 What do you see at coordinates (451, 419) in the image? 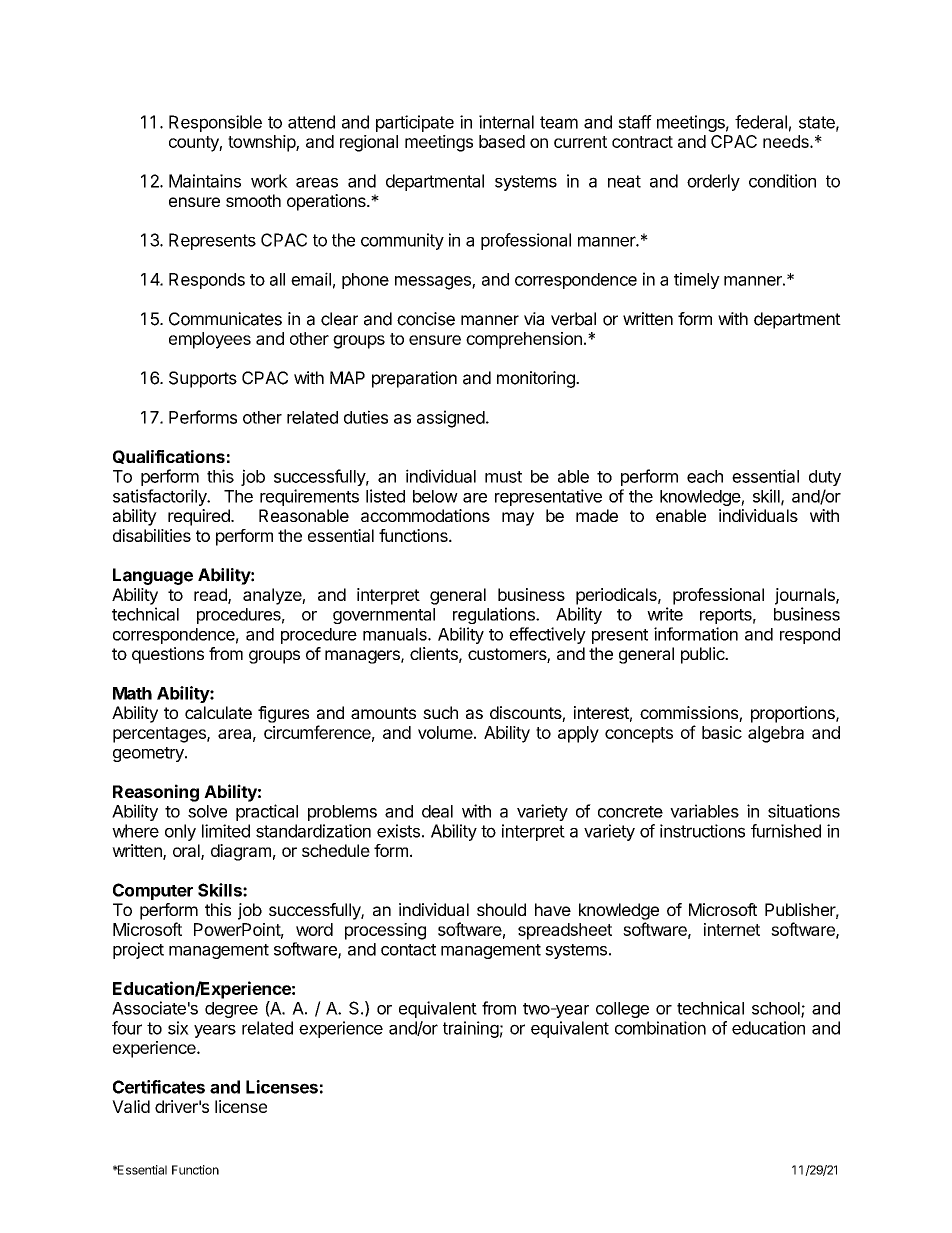
I see `assigned` at bounding box center [451, 419].
